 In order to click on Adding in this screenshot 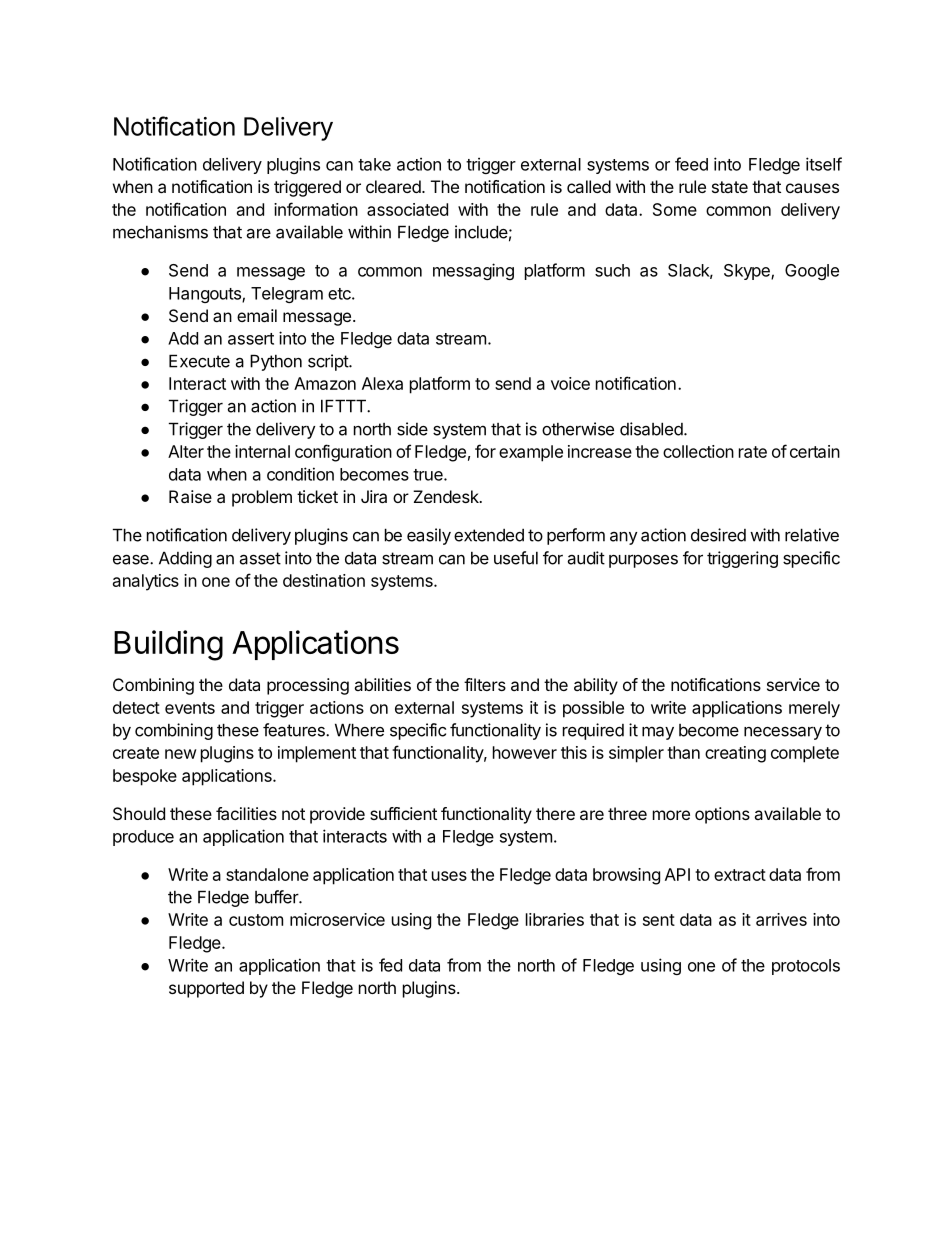, I will do `click(185, 559)`.
